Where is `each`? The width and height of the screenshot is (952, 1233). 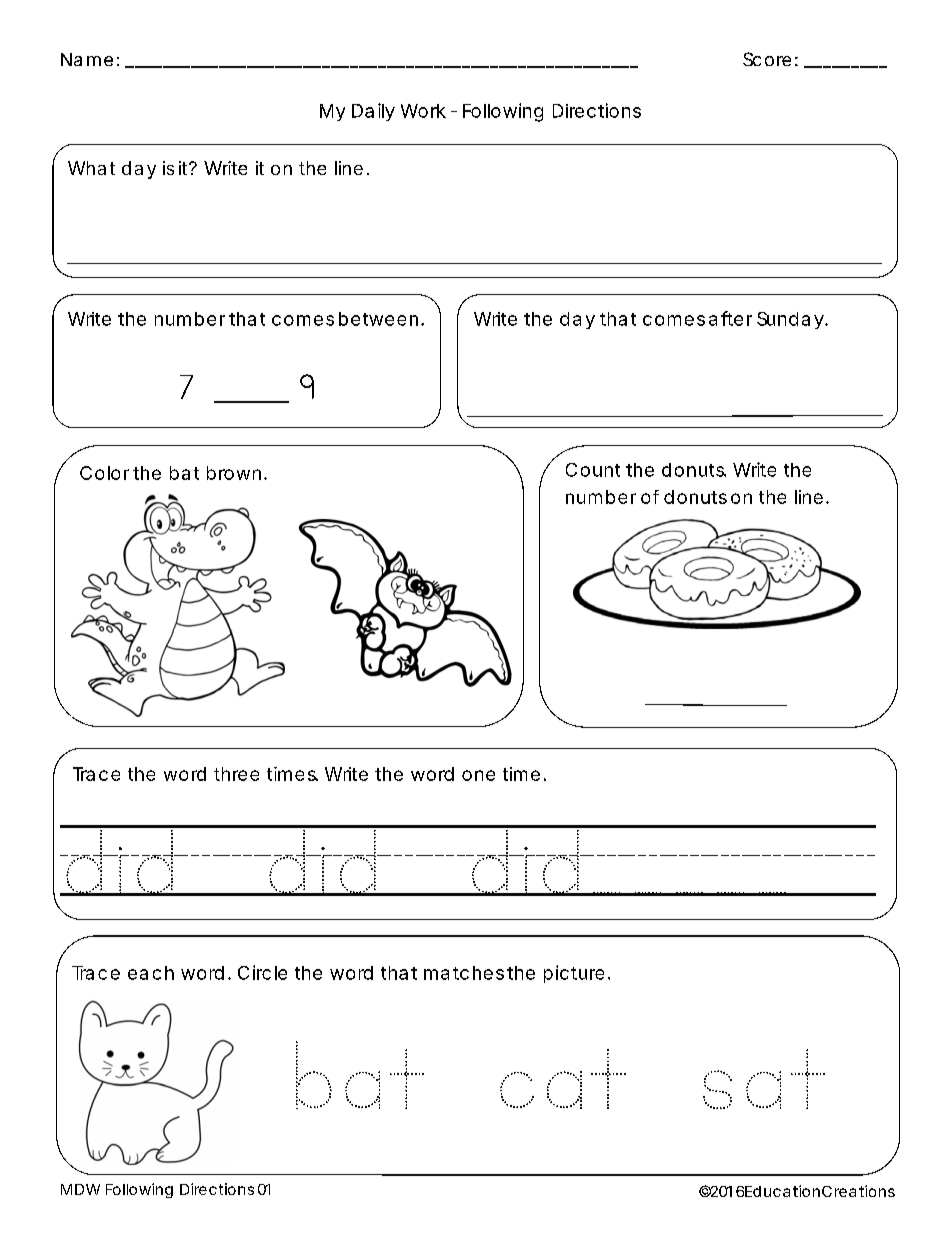
each is located at coordinates (151, 973).
